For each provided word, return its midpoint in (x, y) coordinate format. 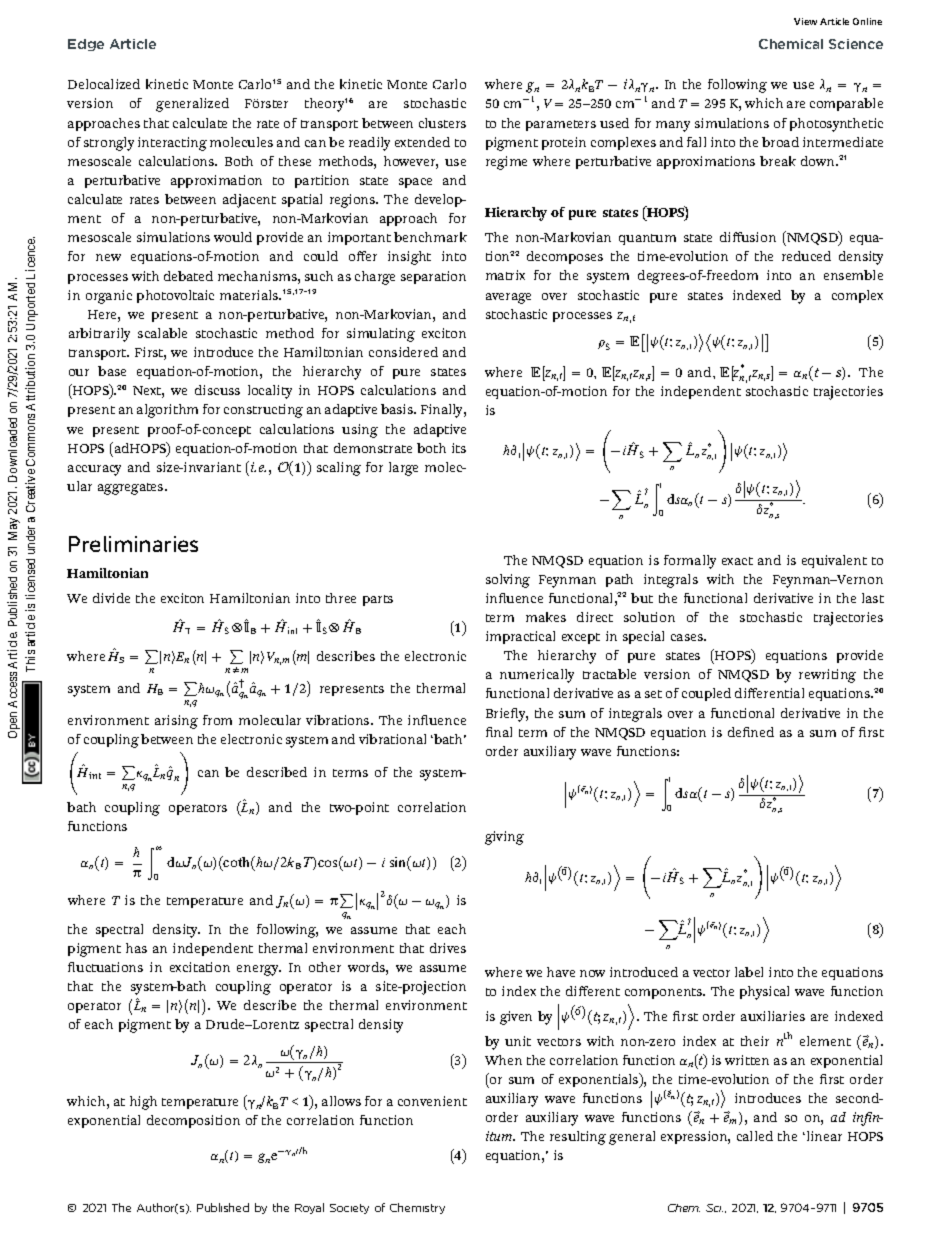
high (143, 1103)
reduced (806, 256)
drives (448, 948)
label (749, 972)
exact (737, 561)
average (508, 298)
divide (111, 598)
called (755, 1136)
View (805, 21)
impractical (520, 637)
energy (259, 970)
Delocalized (104, 84)
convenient (432, 1101)
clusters (442, 123)
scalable (162, 333)
